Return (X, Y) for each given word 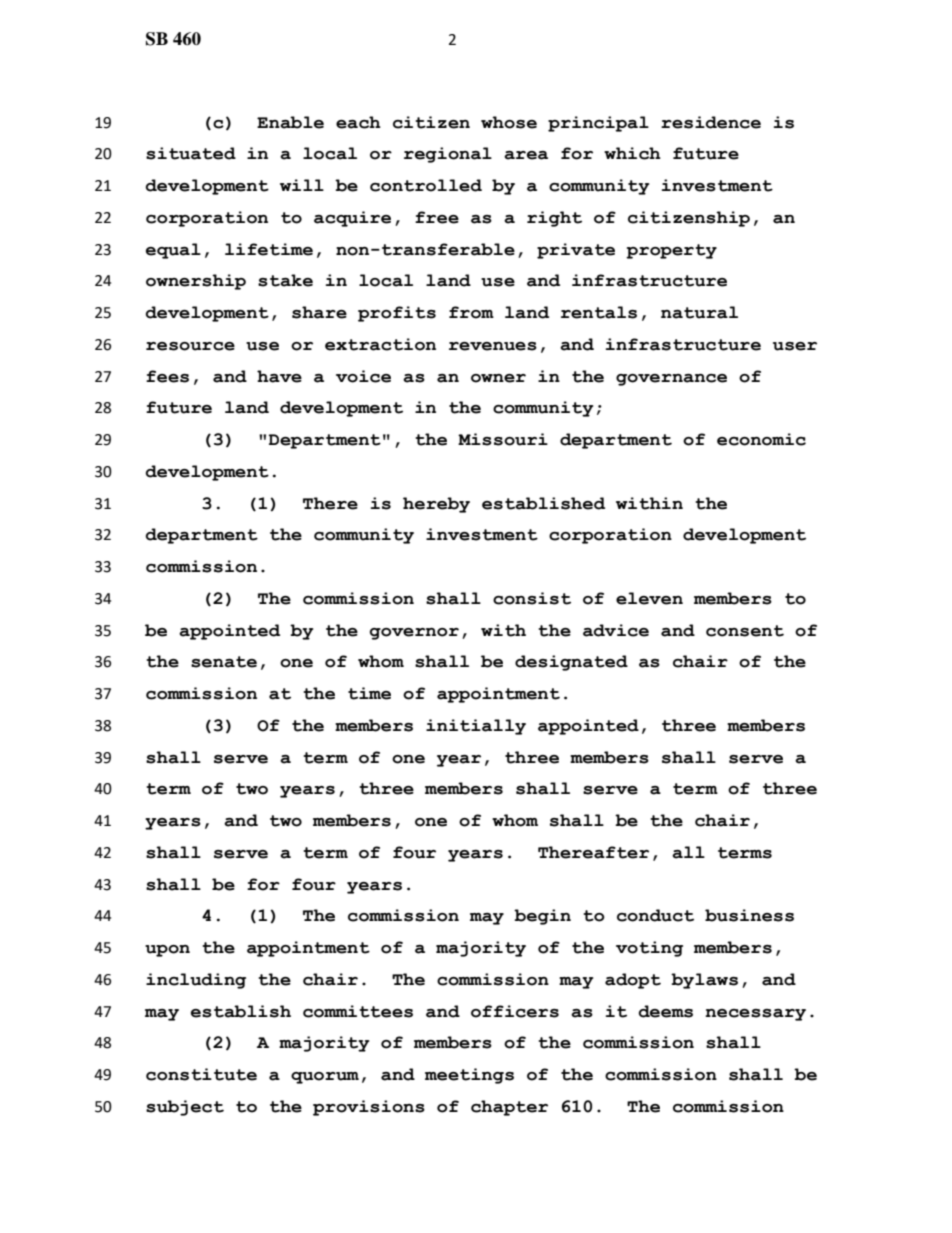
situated (191, 153)
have (279, 376)
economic (761, 439)
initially (476, 727)
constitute (201, 1074)
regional (448, 155)
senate (224, 662)
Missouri (503, 439)
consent (745, 631)
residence (711, 122)
